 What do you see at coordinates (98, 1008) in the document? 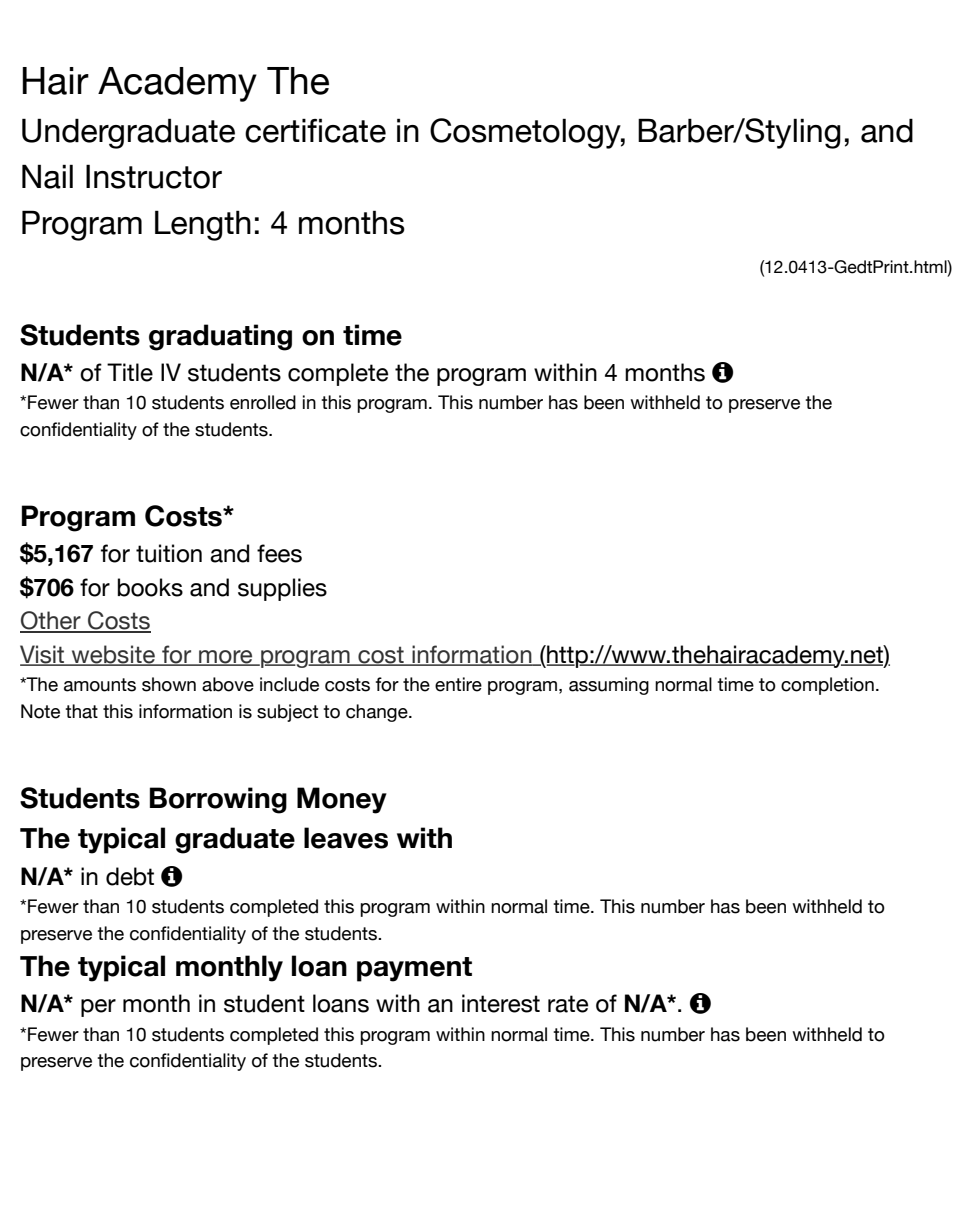
I see `per` at bounding box center [98, 1008].
